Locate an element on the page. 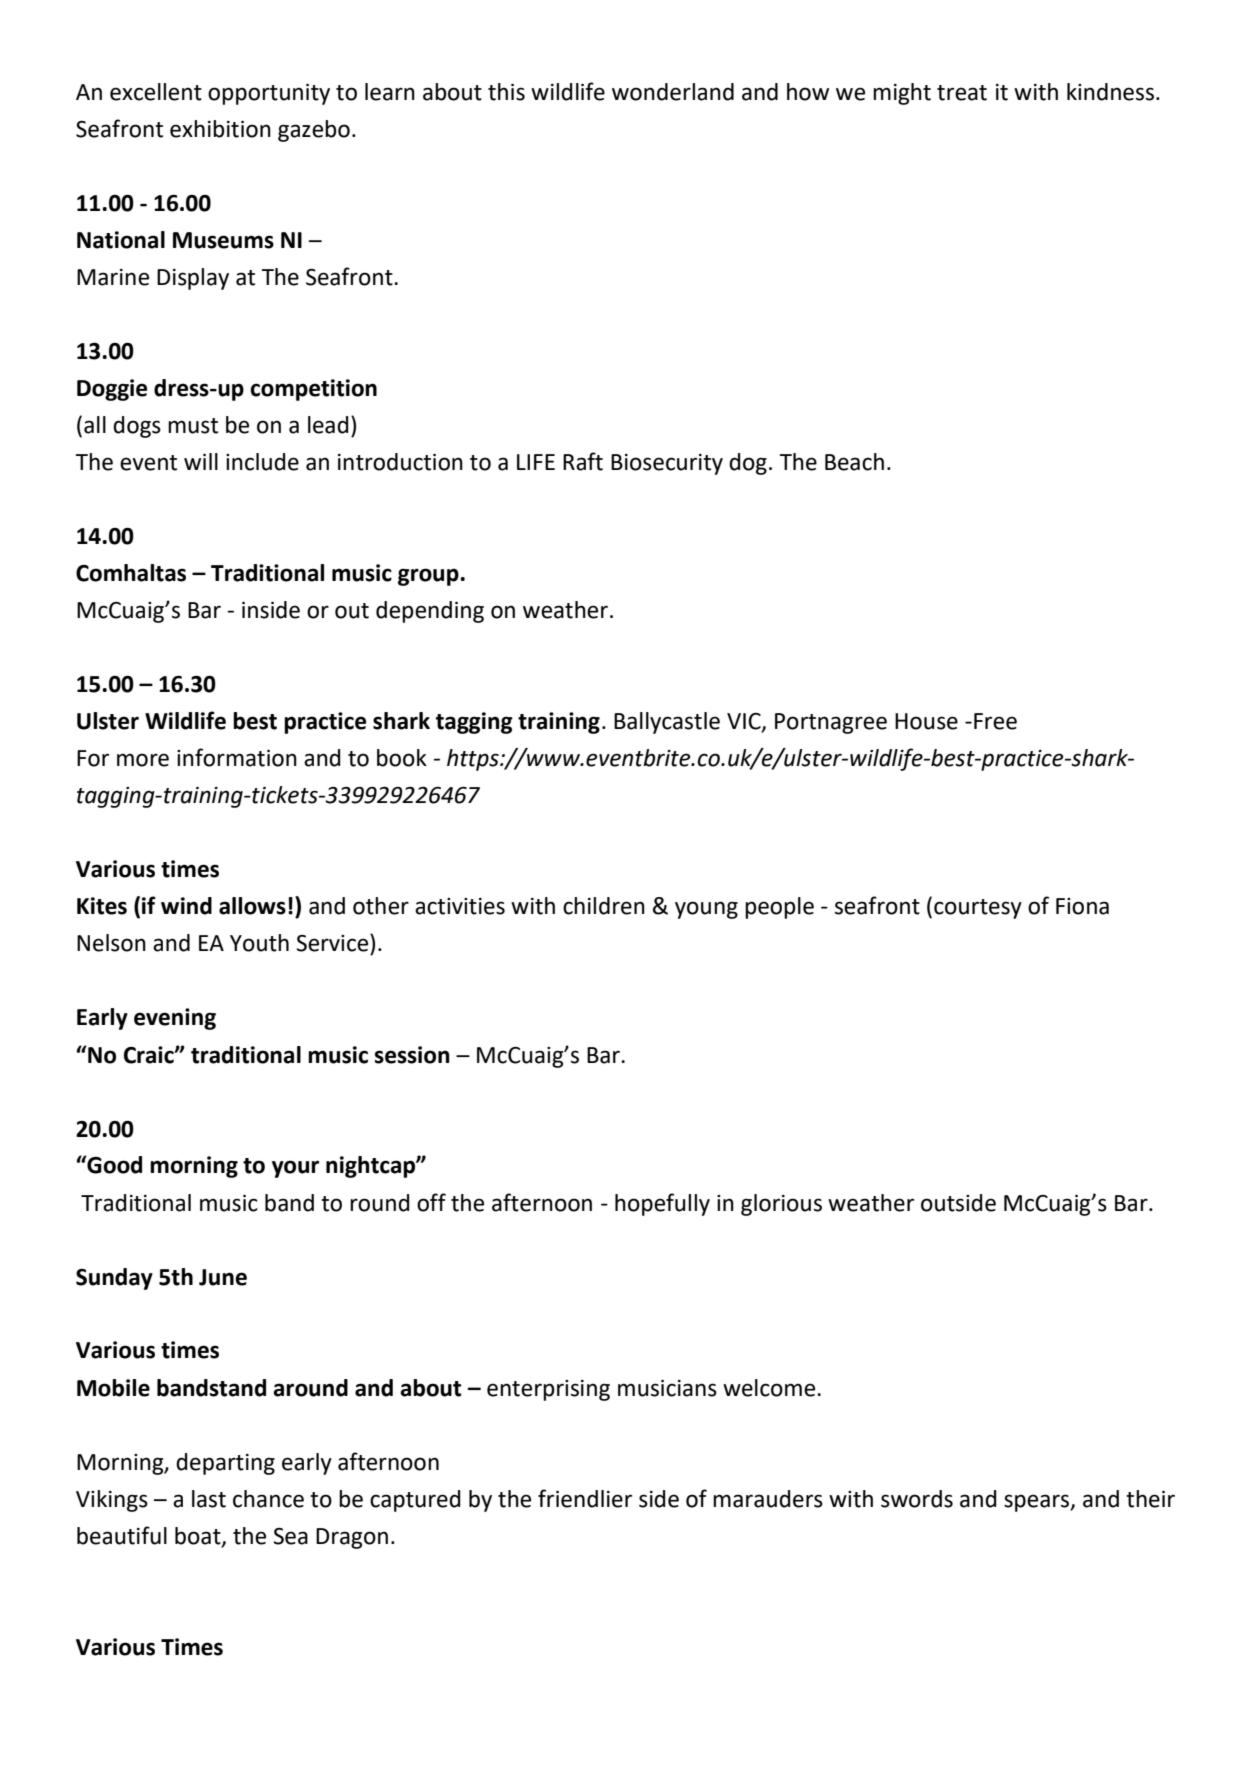  Biosecurity is located at coordinates (667, 464).
